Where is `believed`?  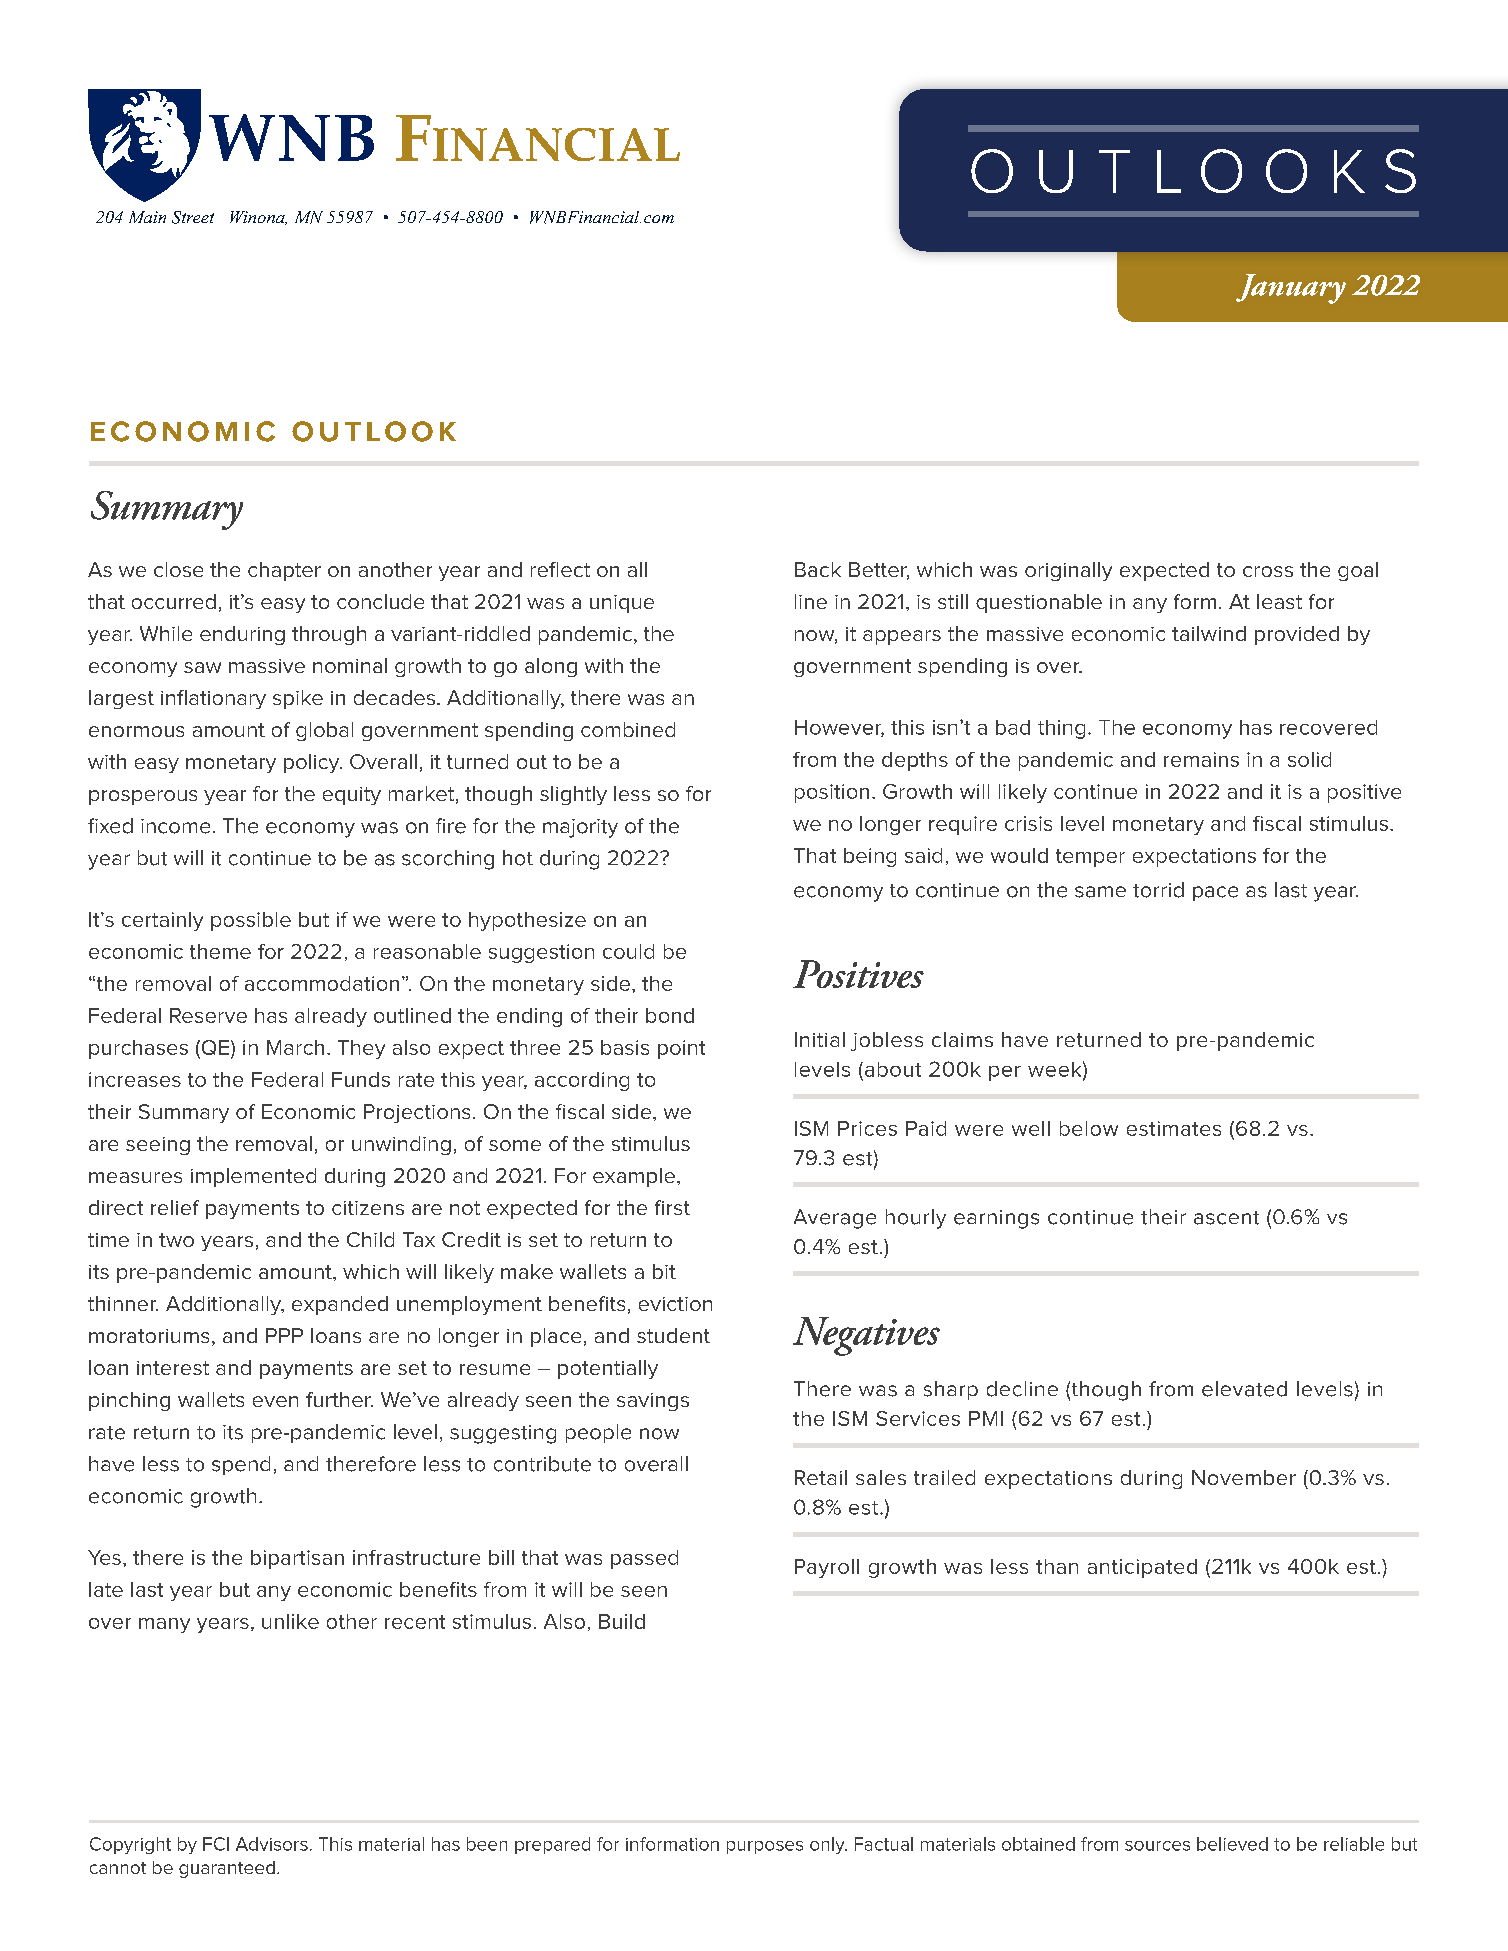 believed is located at coordinates (1232, 1844).
